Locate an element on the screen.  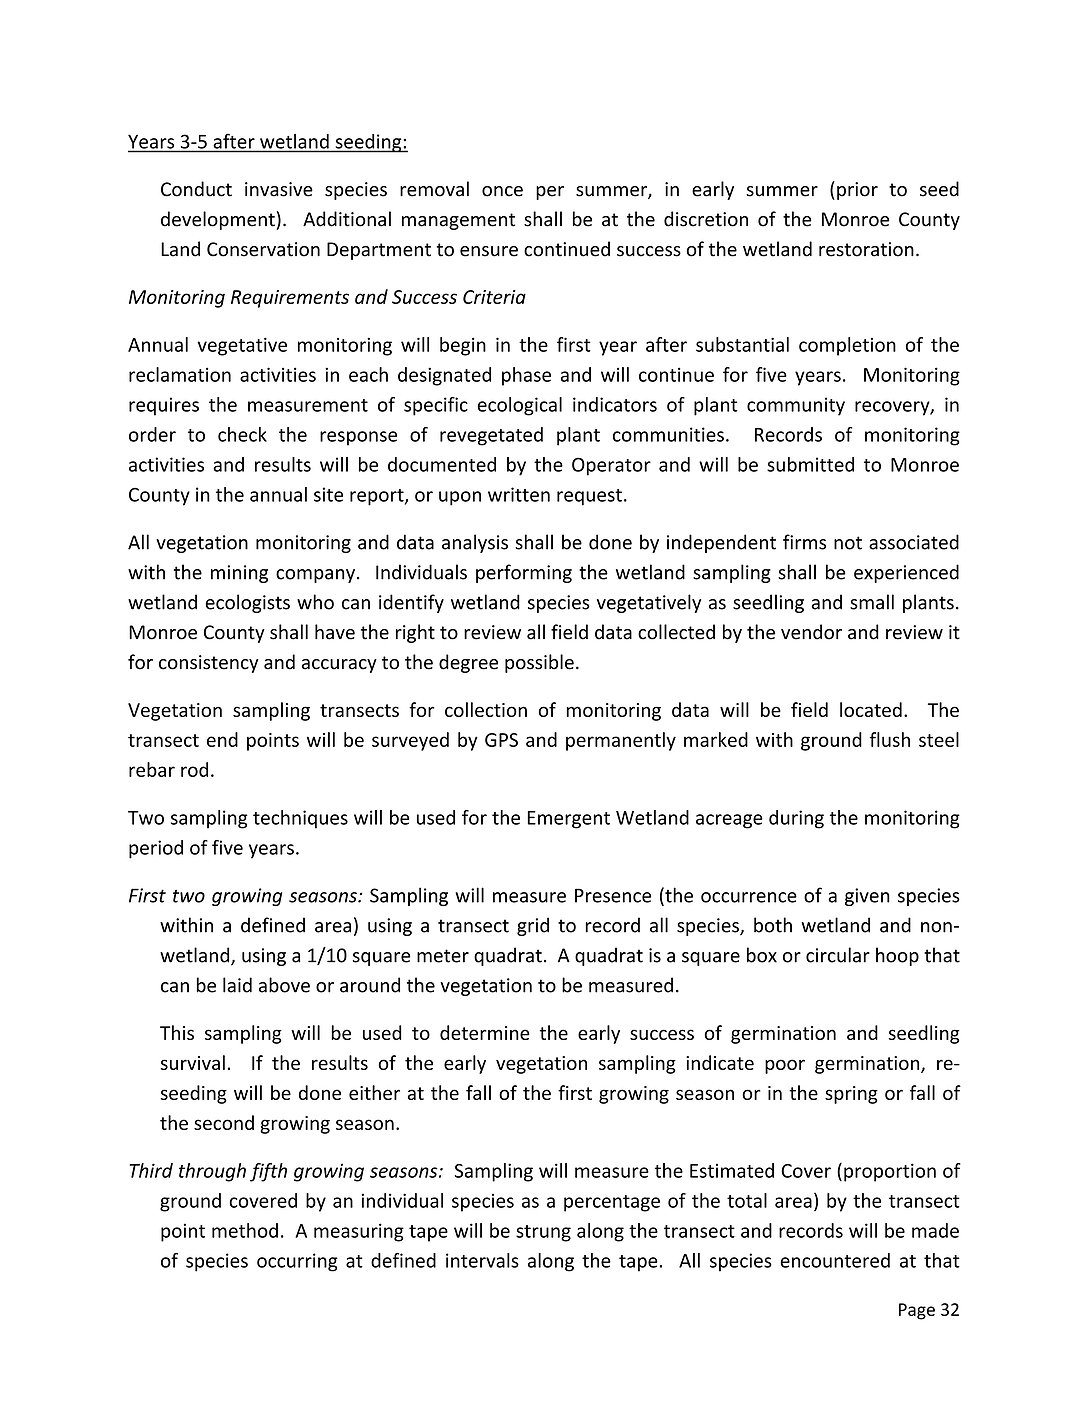
flush is located at coordinates (889, 739).
